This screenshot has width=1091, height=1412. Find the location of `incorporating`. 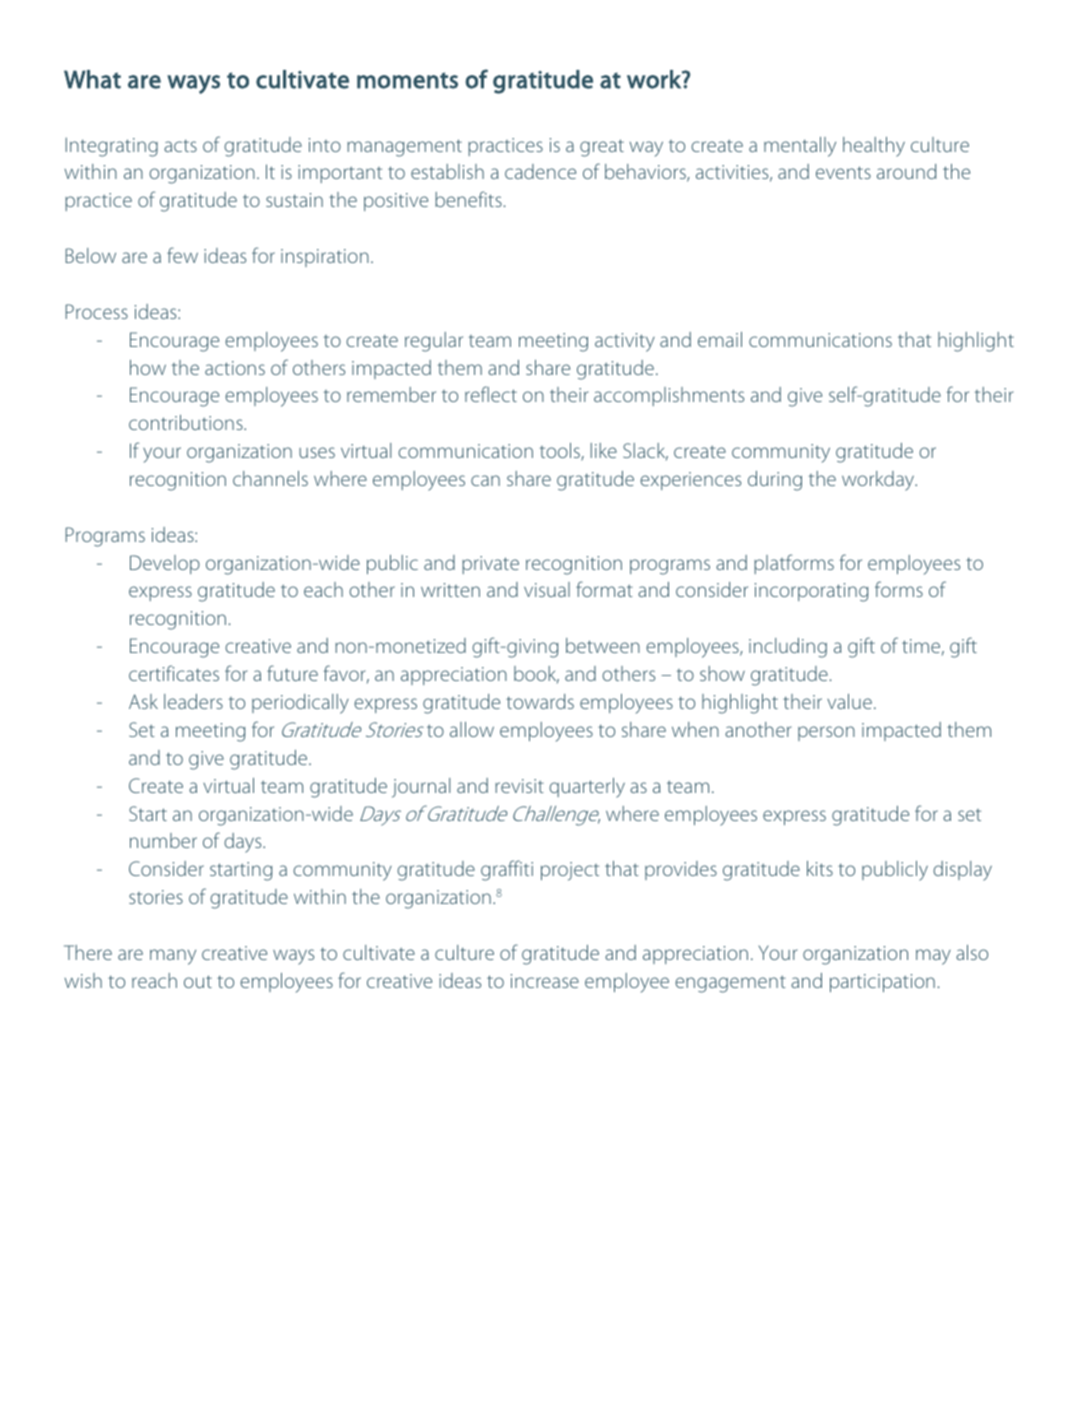

incorporating is located at coordinates (811, 592).
